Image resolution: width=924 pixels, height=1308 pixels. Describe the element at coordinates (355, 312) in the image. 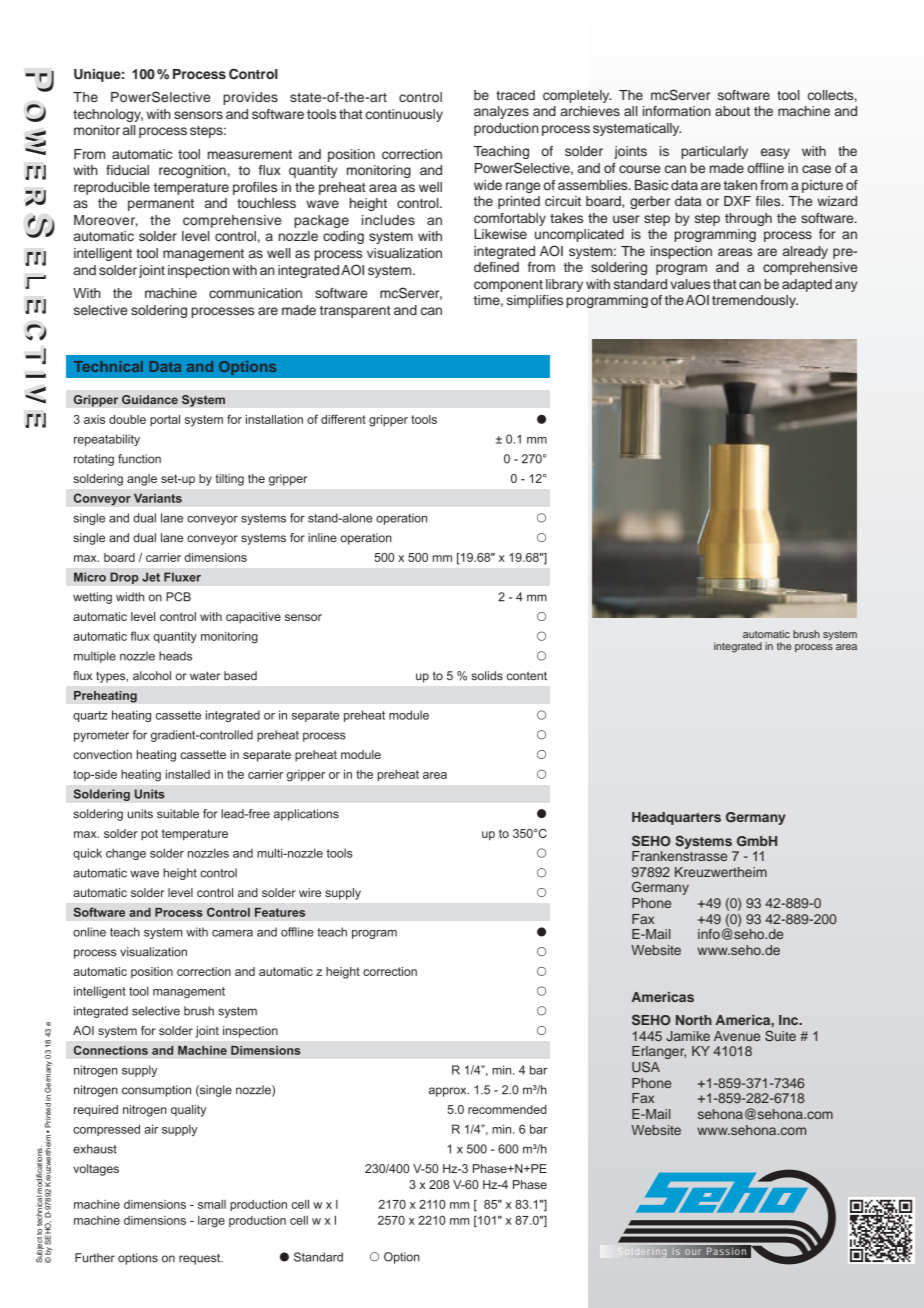

I see `transparent` at that location.
